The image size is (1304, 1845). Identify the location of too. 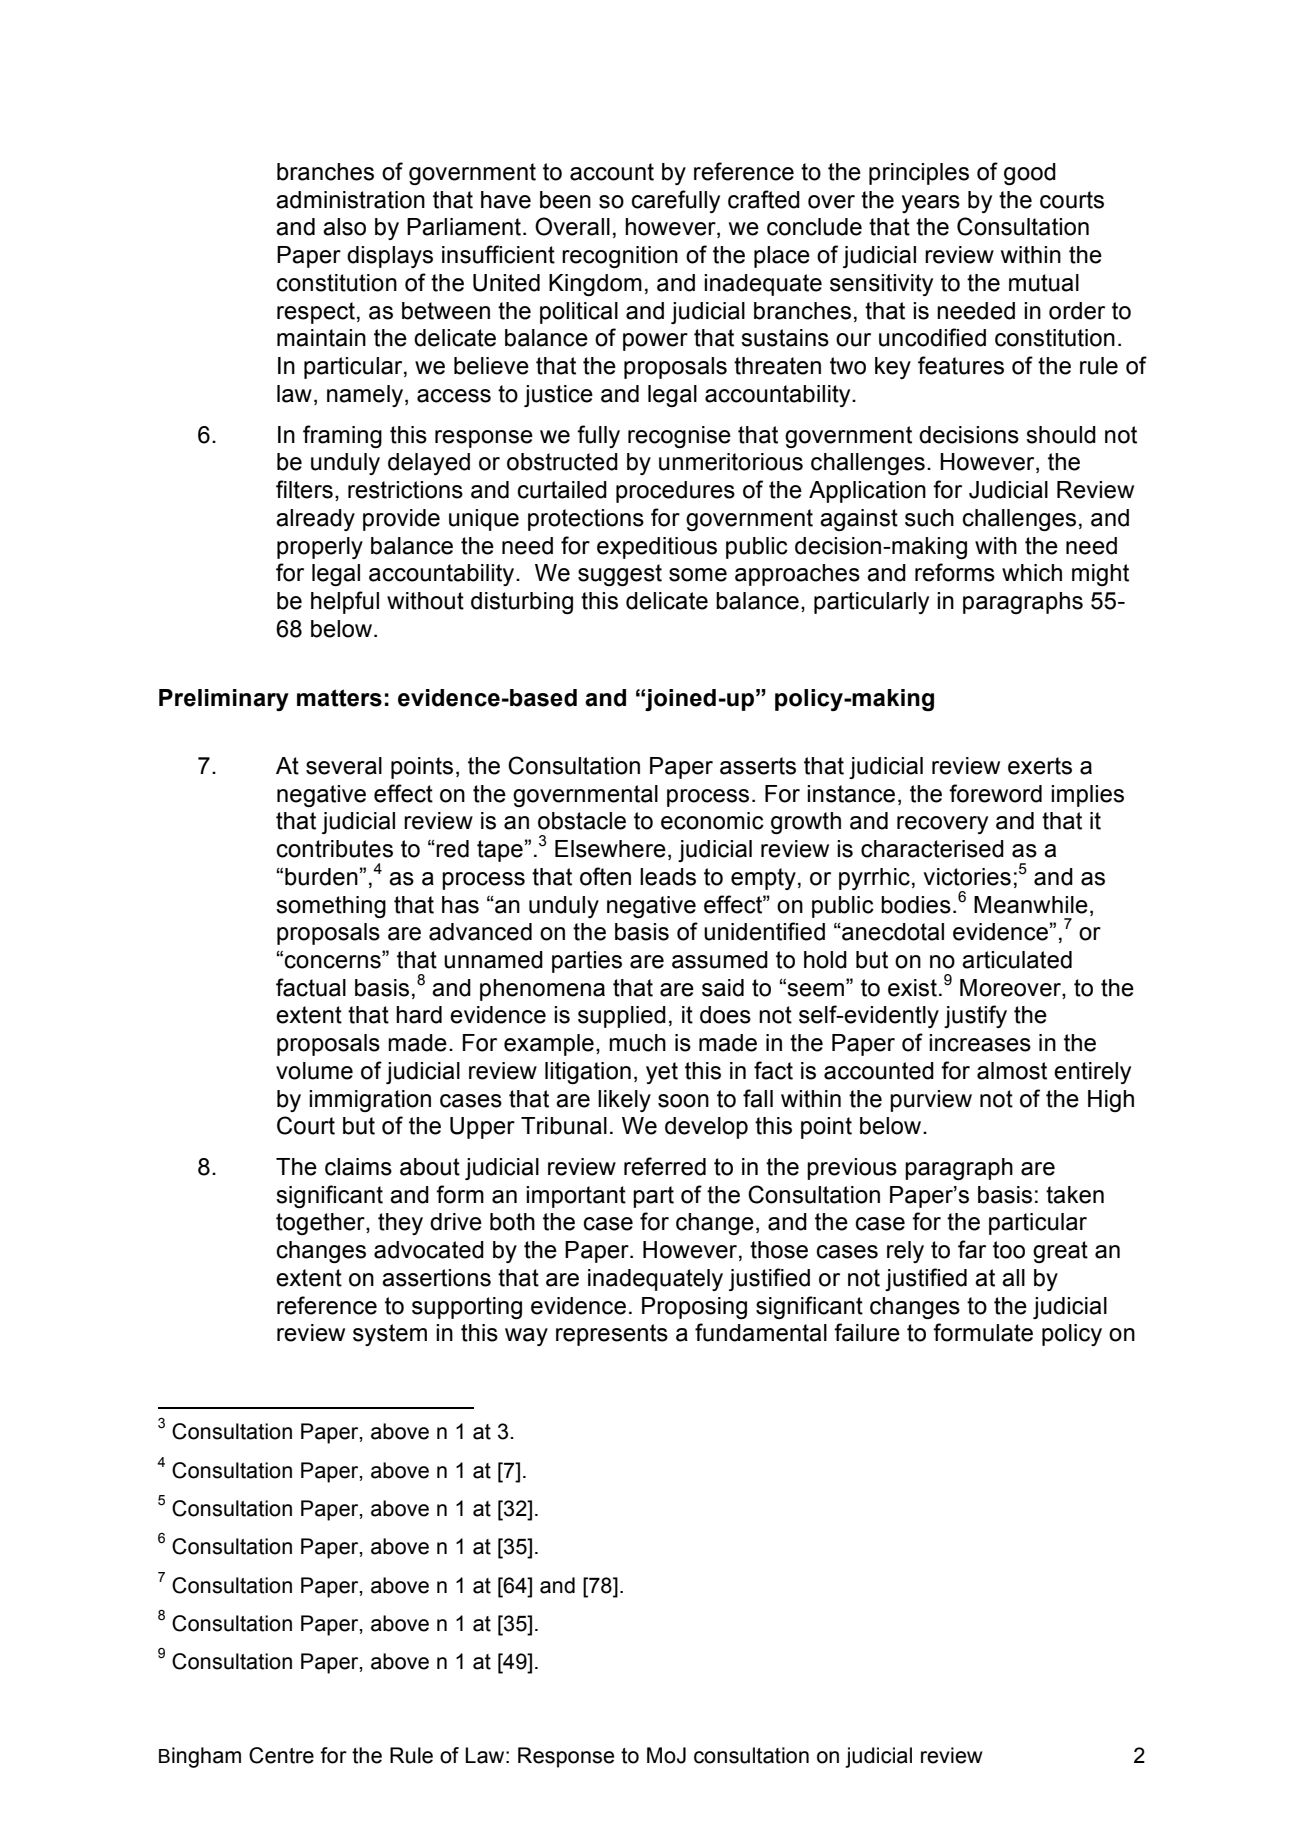
(1009, 1250).
